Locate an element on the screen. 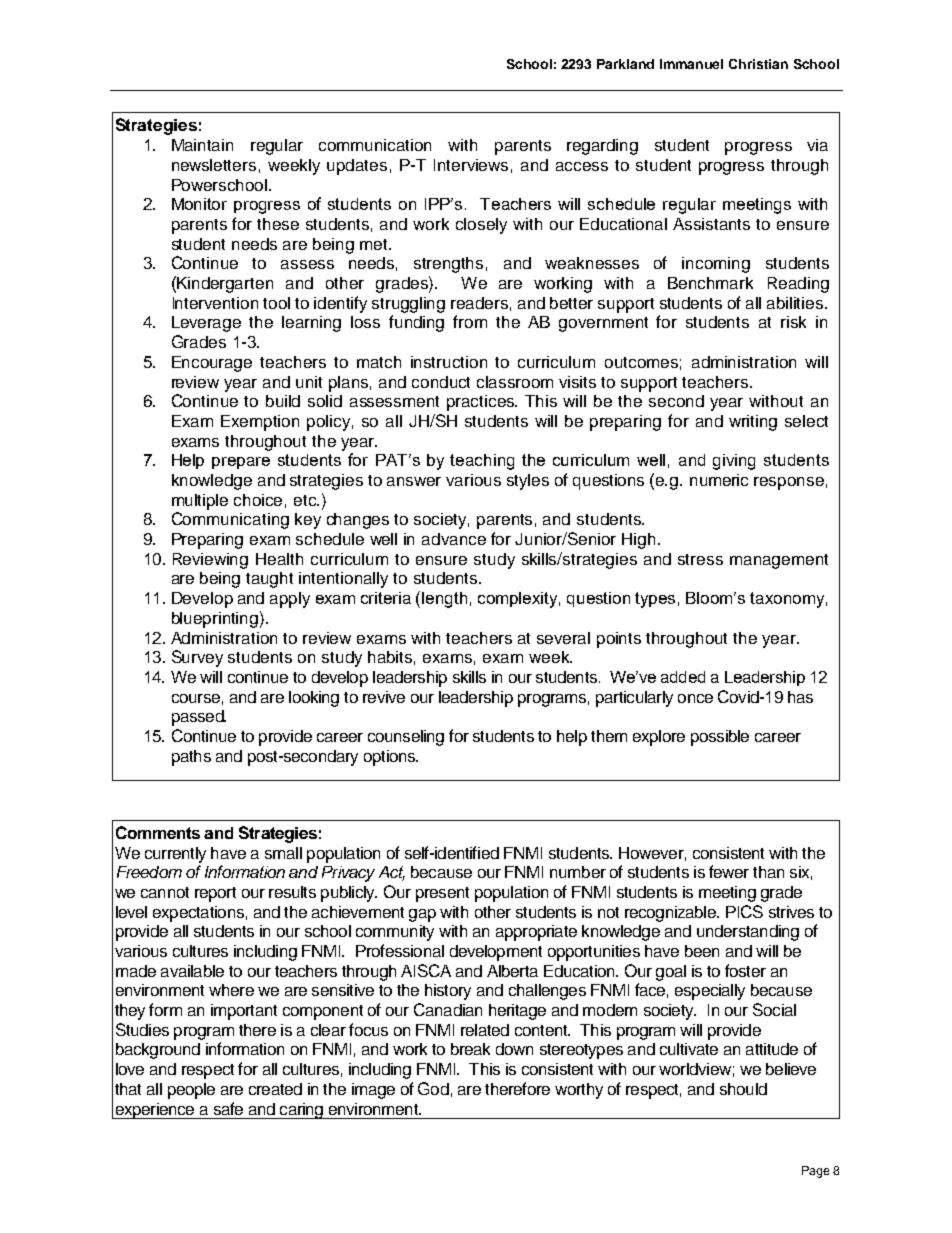 This screenshot has height=1233, width=952. God is located at coordinates (433, 1088).
